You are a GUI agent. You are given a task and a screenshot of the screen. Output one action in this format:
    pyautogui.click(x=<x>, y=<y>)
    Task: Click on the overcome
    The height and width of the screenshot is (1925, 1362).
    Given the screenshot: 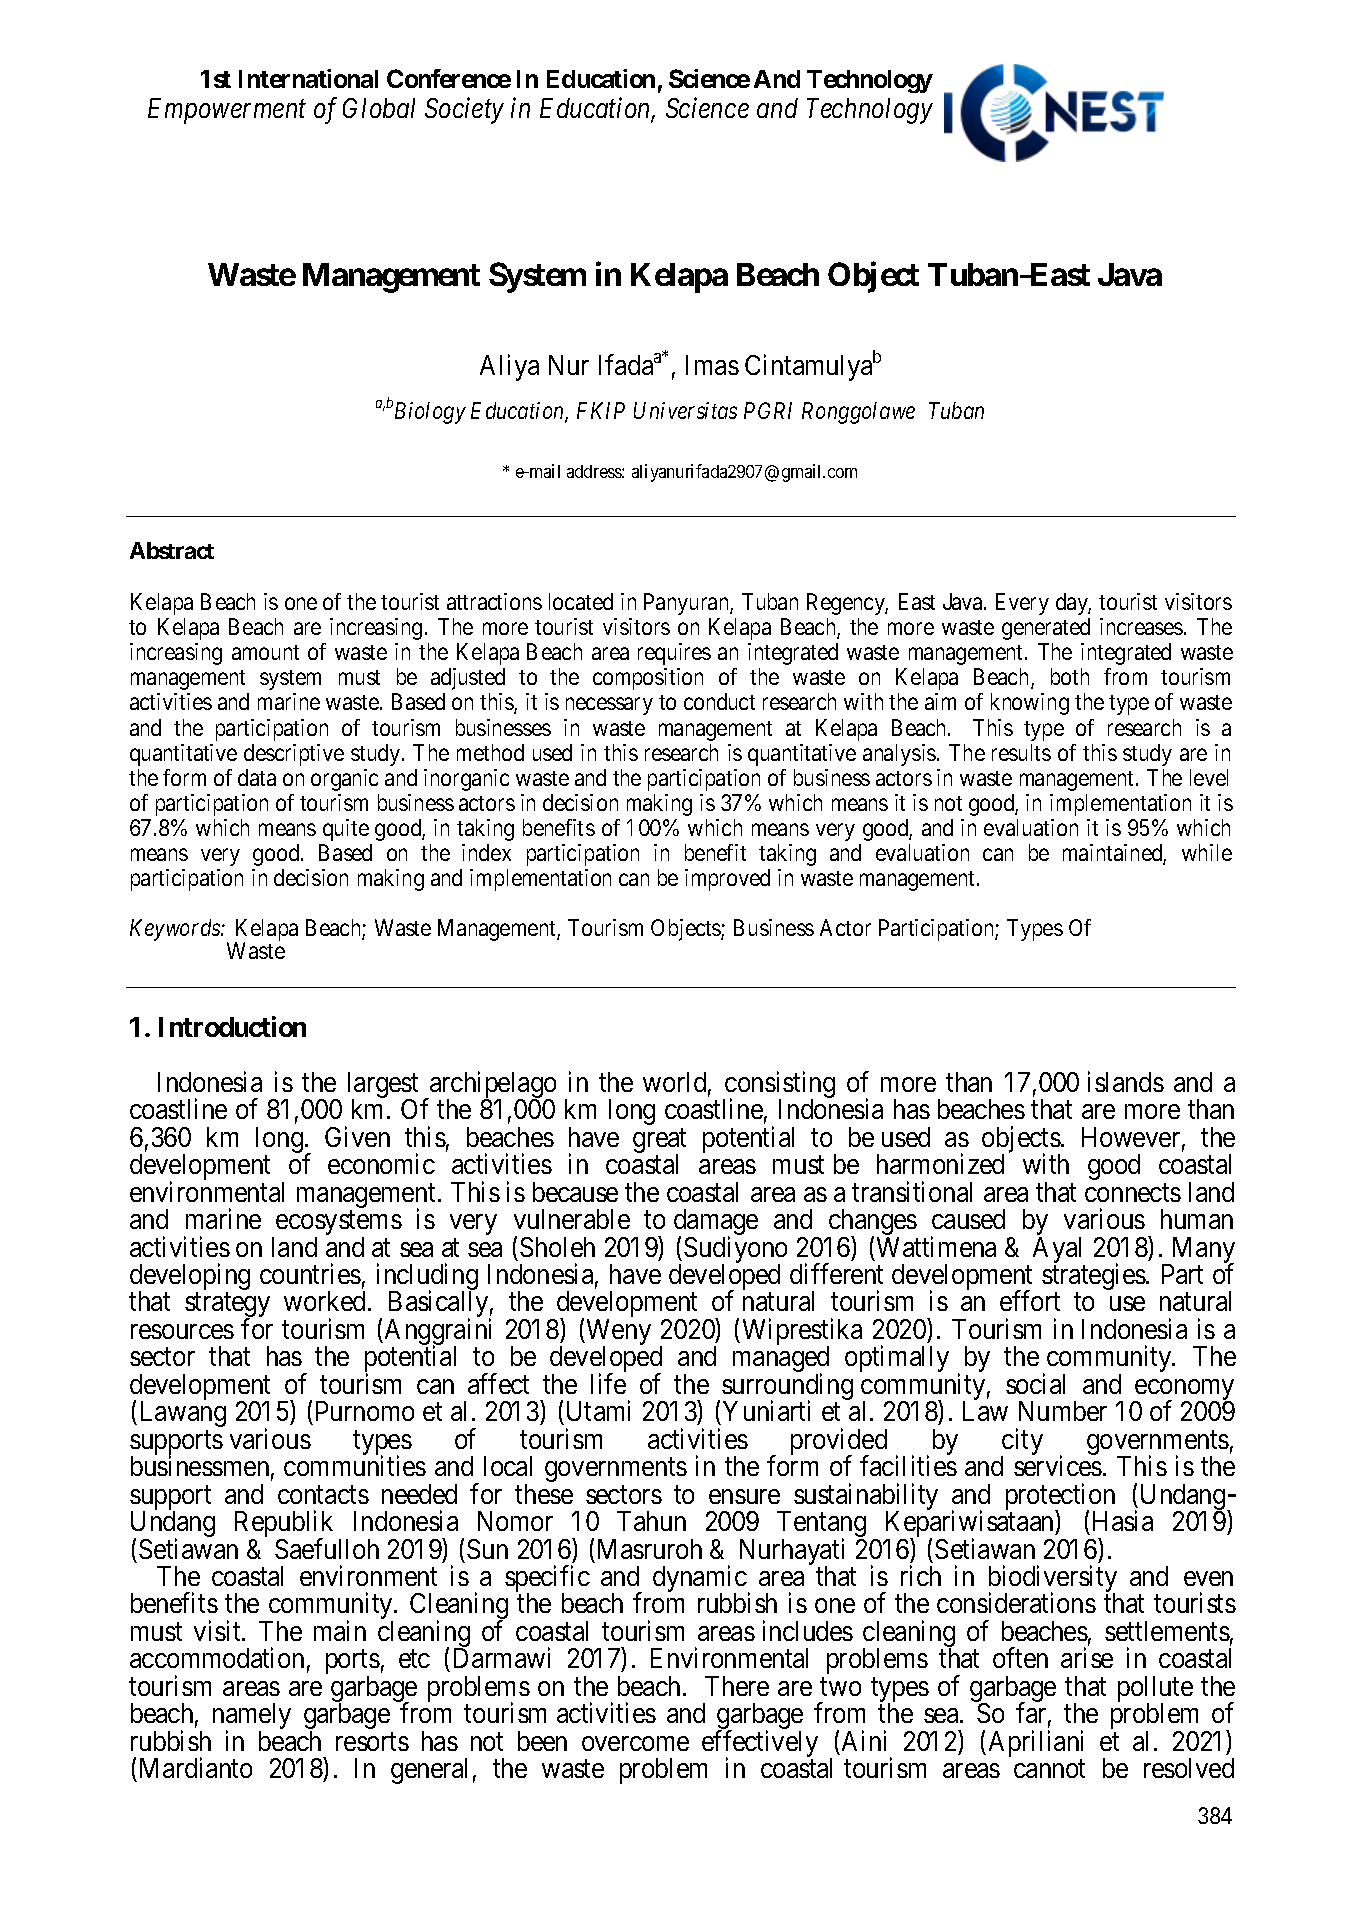 What is the action you would take?
    pyautogui.click(x=635, y=1743)
